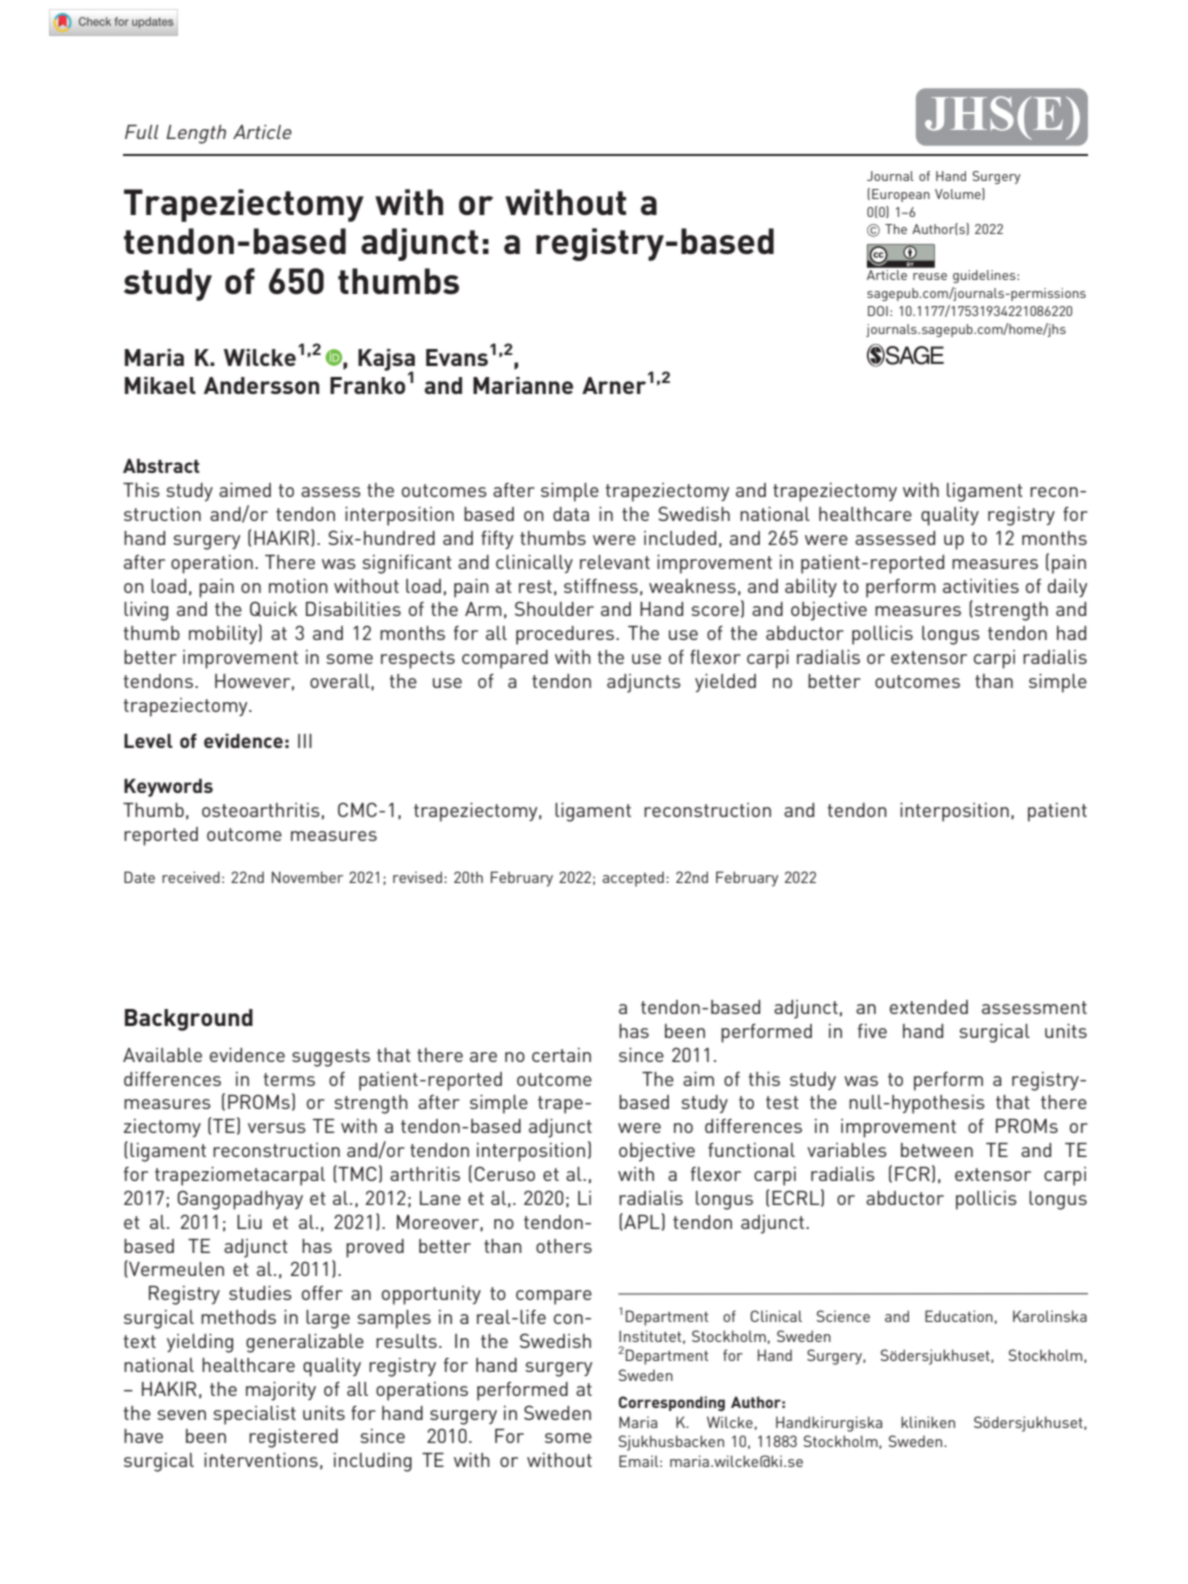 Image resolution: width=1188 pixels, height=1584 pixels. What do you see at coordinates (254, 1415) in the document?
I see `specialist` at bounding box center [254, 1415].
